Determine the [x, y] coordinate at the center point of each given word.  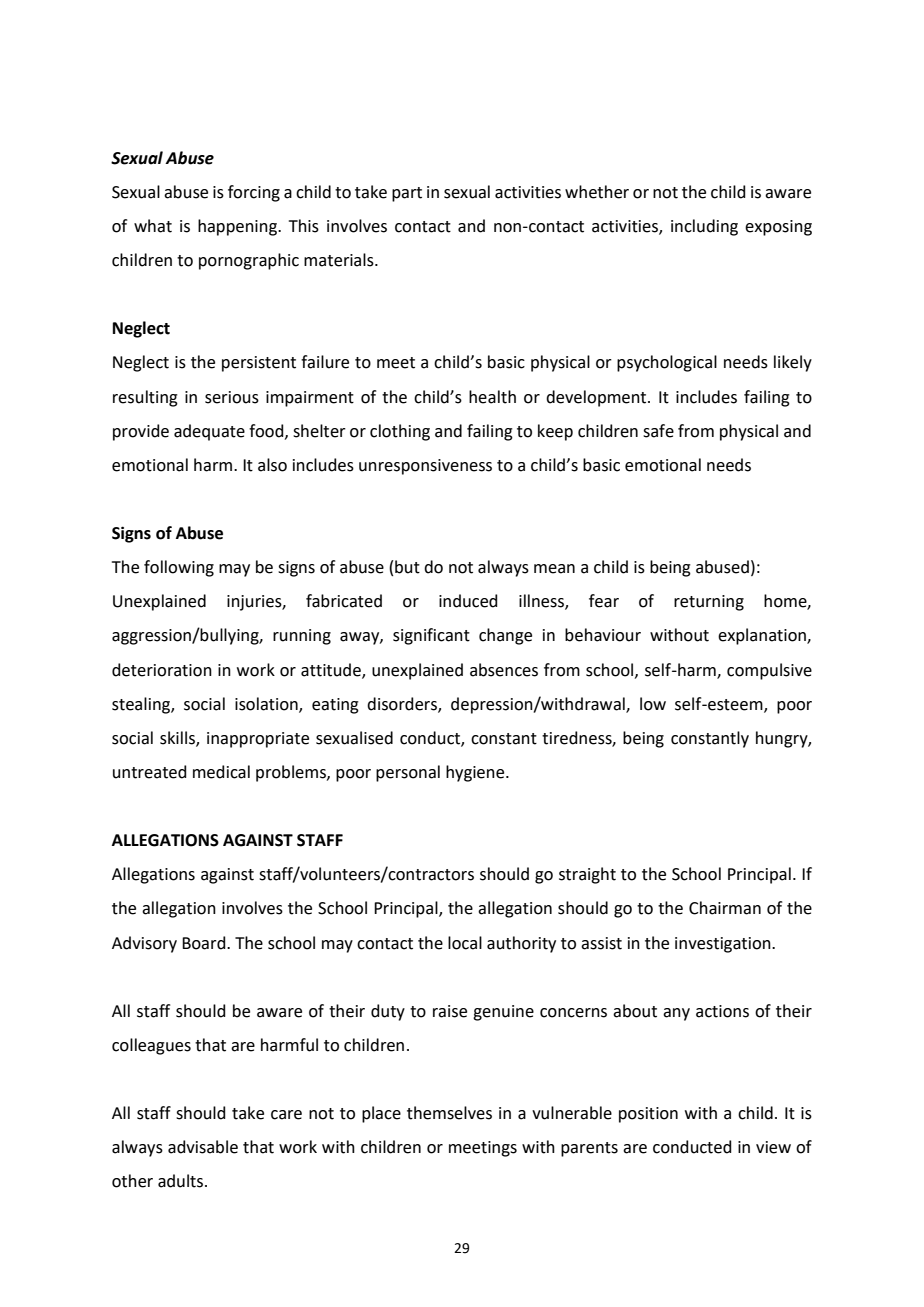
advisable [203, 1147]
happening [238, 227]
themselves [449, 1113]
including [704, 227]
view [773, 1147]
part [407, 194]
